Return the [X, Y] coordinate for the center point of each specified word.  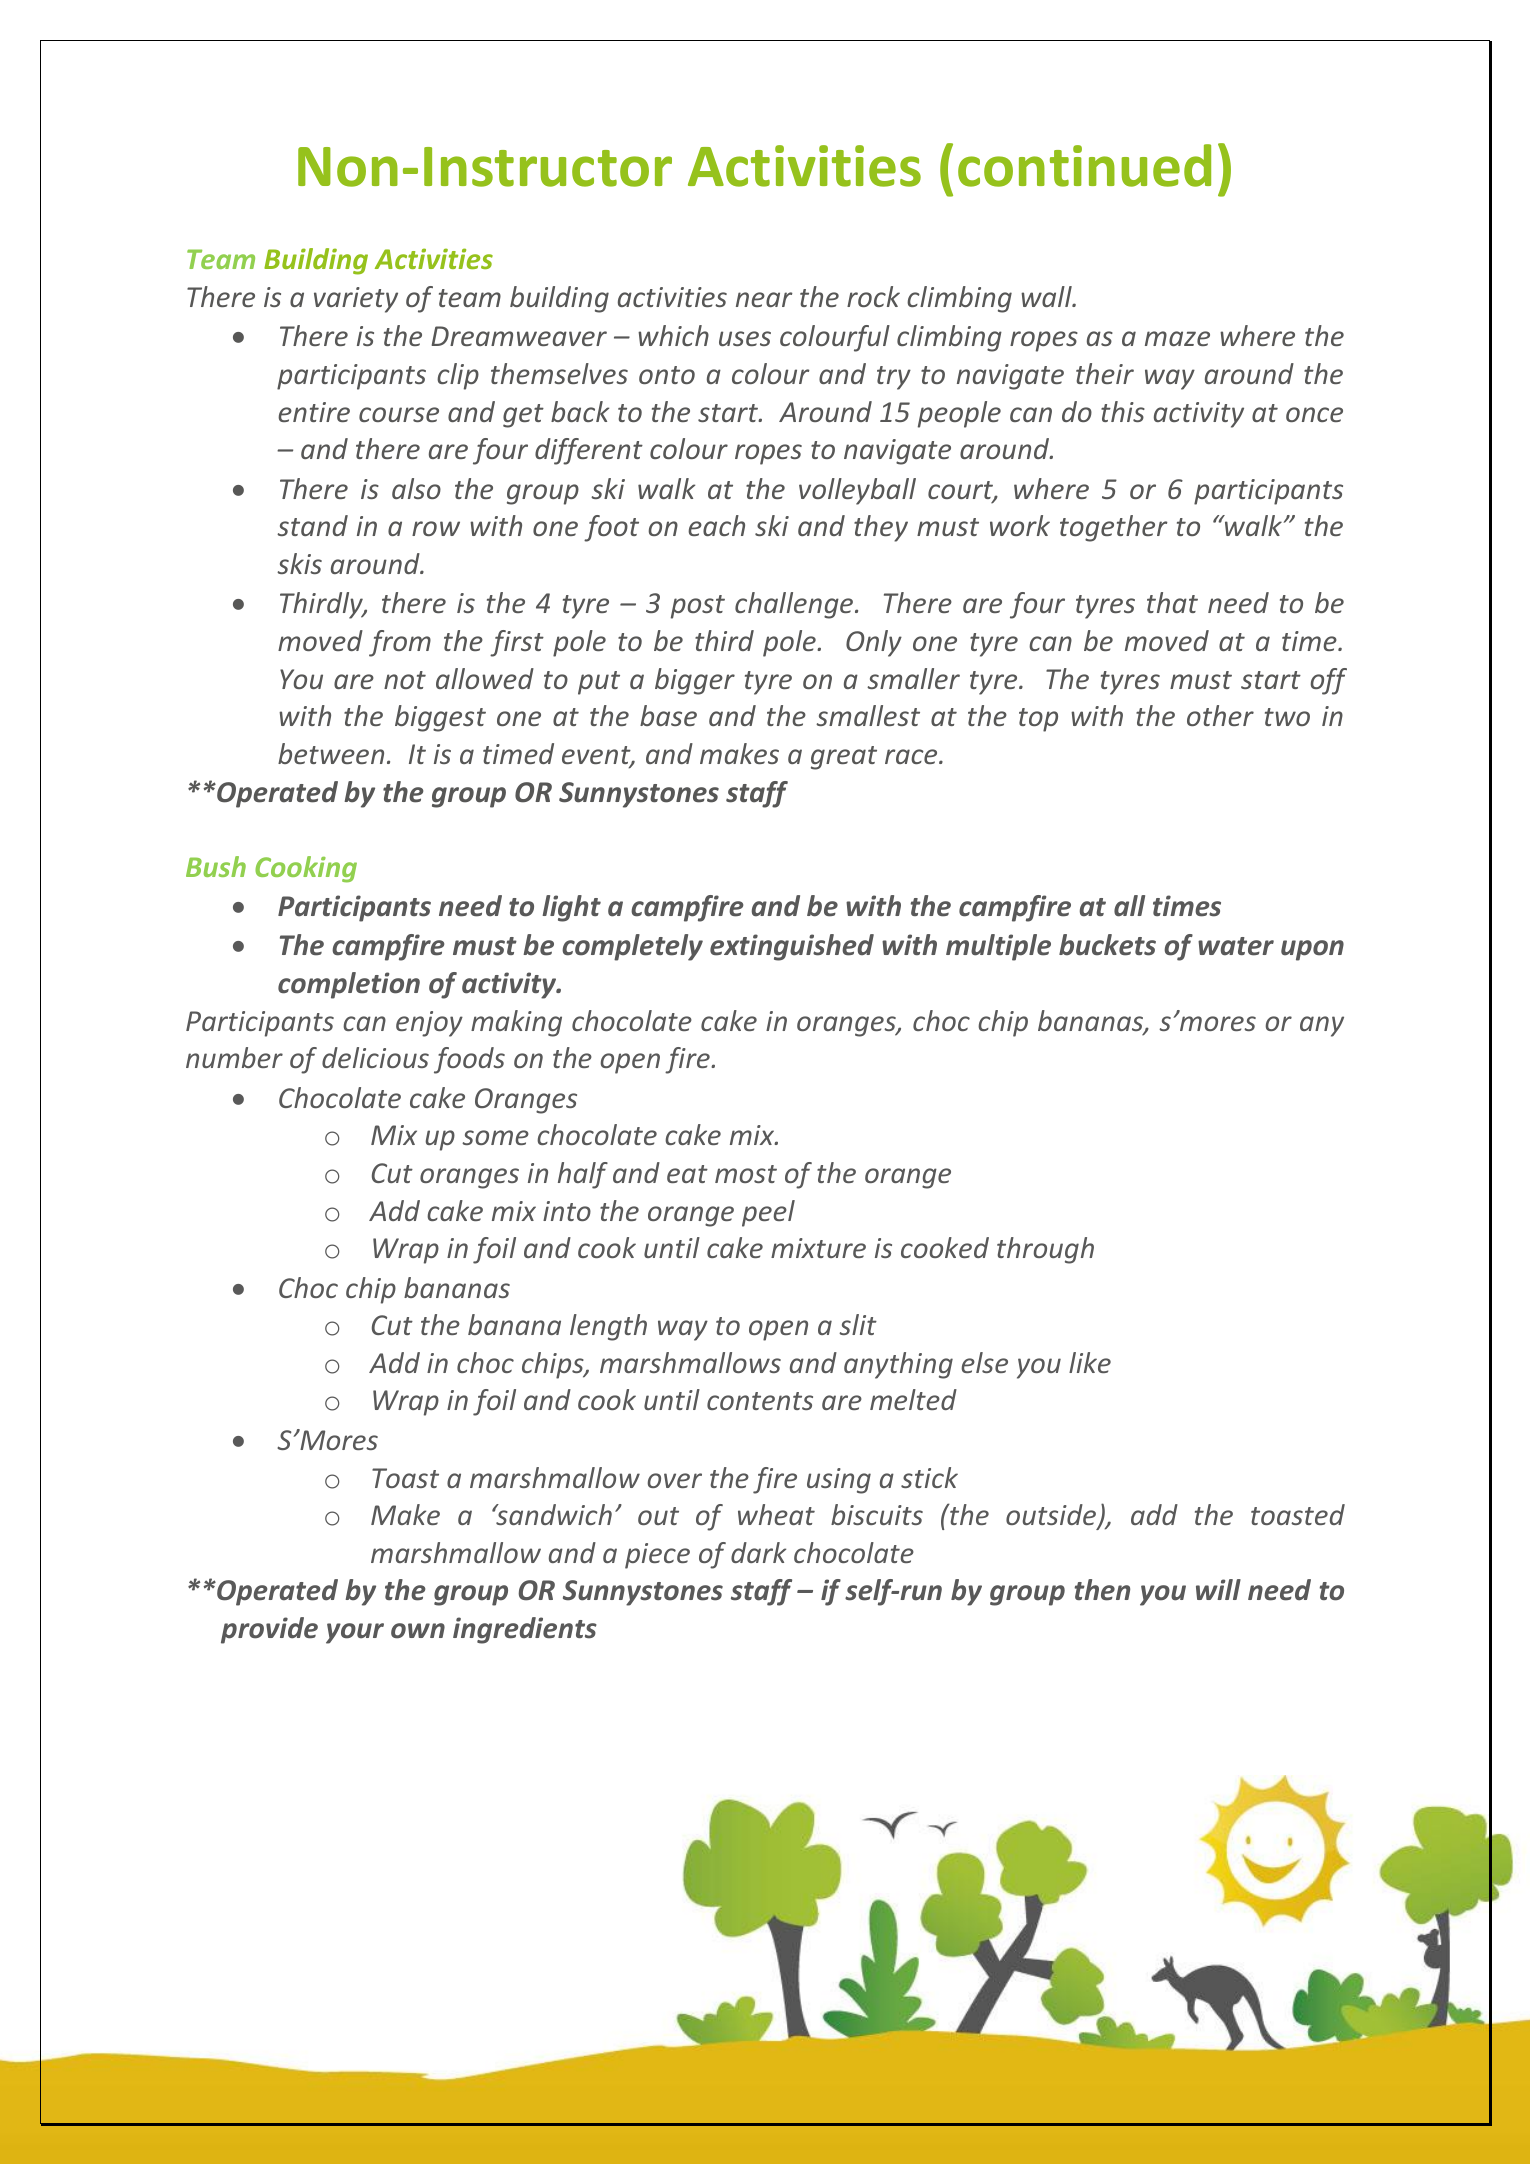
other [1220, 715]
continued [1084, 165]
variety [356, 300]
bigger [695, 681]
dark [758, 1552]
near [764, 299]
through [1045, 1250]
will [1218, 1589]
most [746, 1174]
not [405, 680]
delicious [375, 1057]
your [355, 1633]
